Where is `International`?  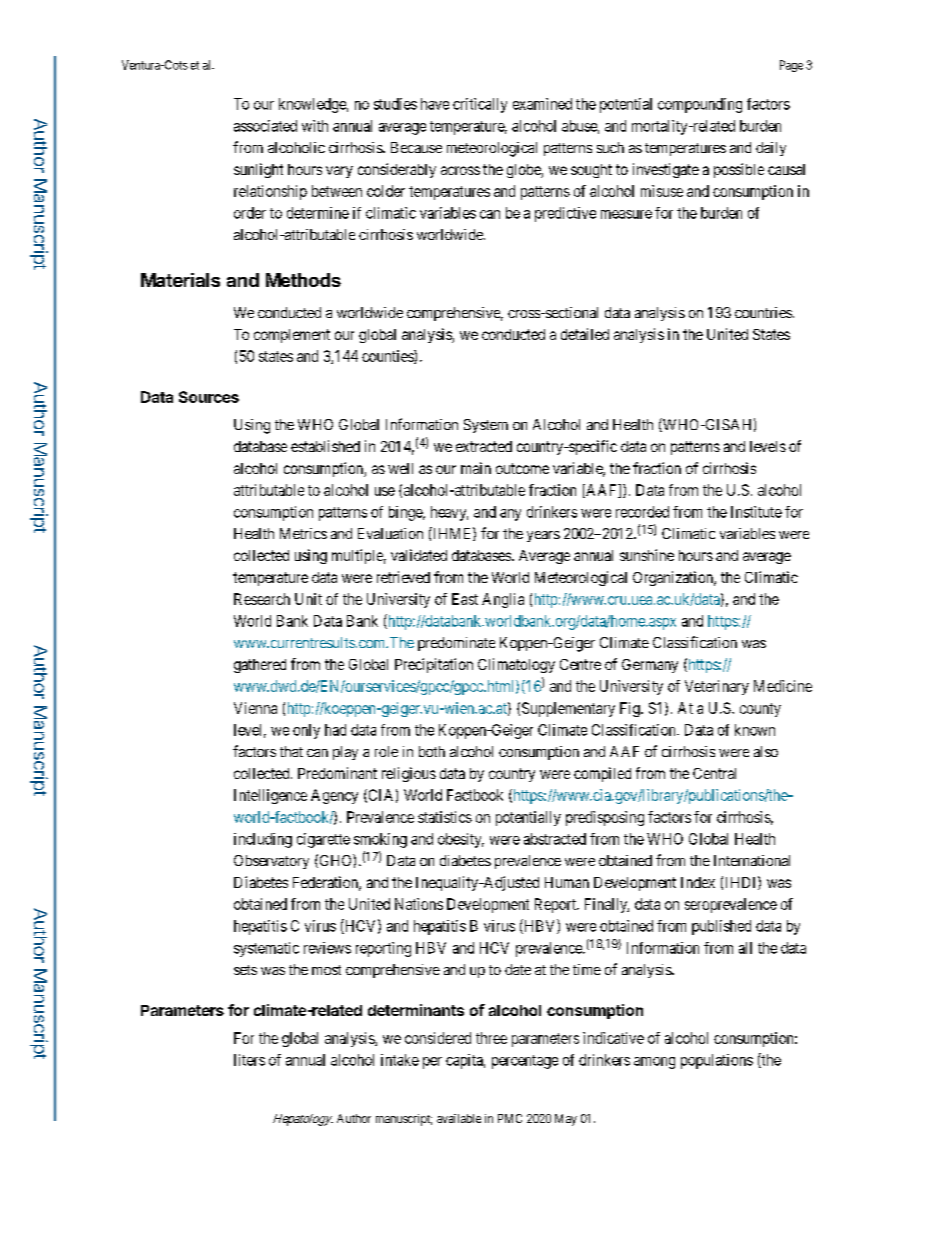
International is located at coordinates (752, 860).
